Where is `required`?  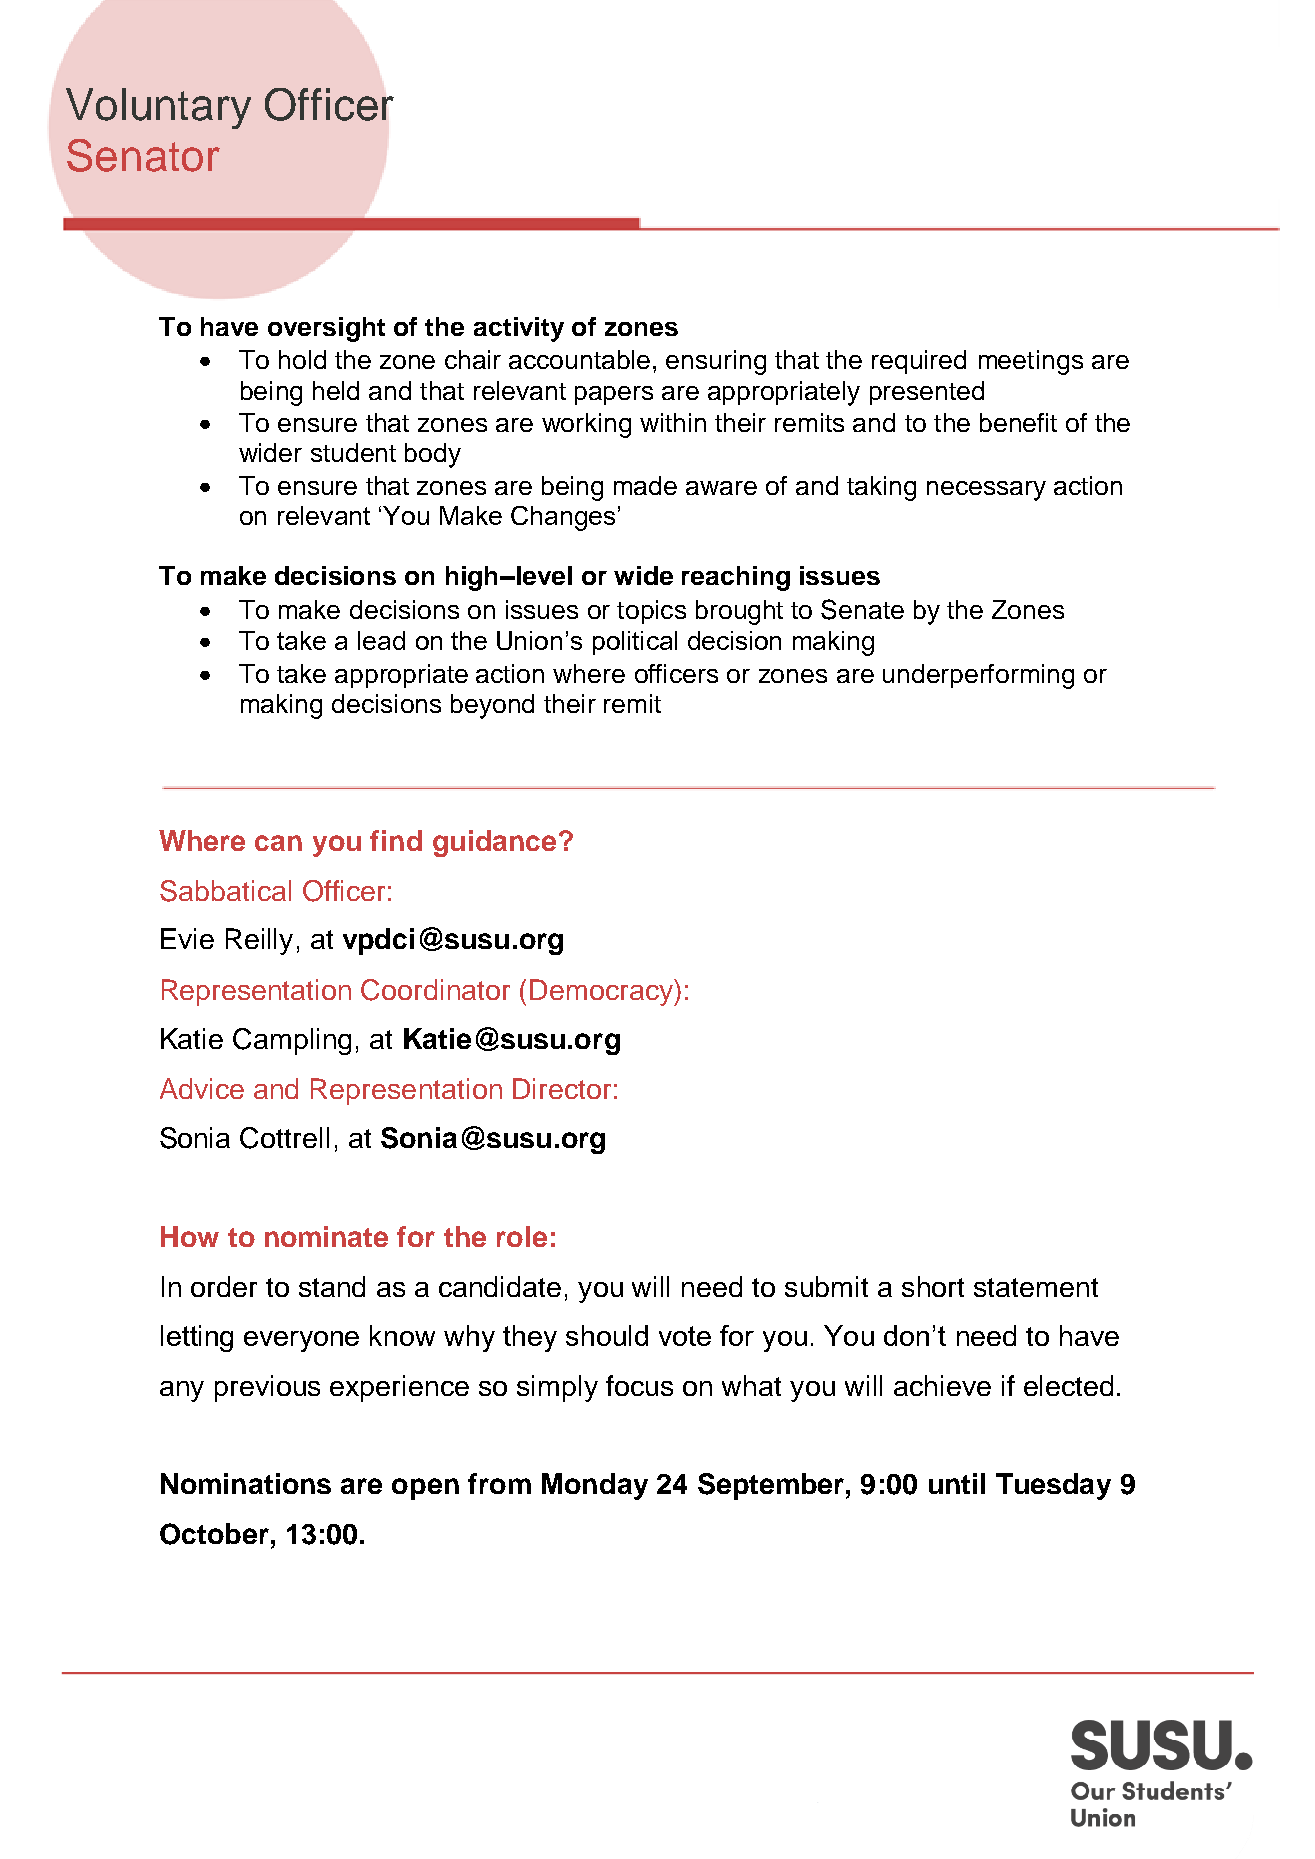
required is located at coordinates (919, 362).
